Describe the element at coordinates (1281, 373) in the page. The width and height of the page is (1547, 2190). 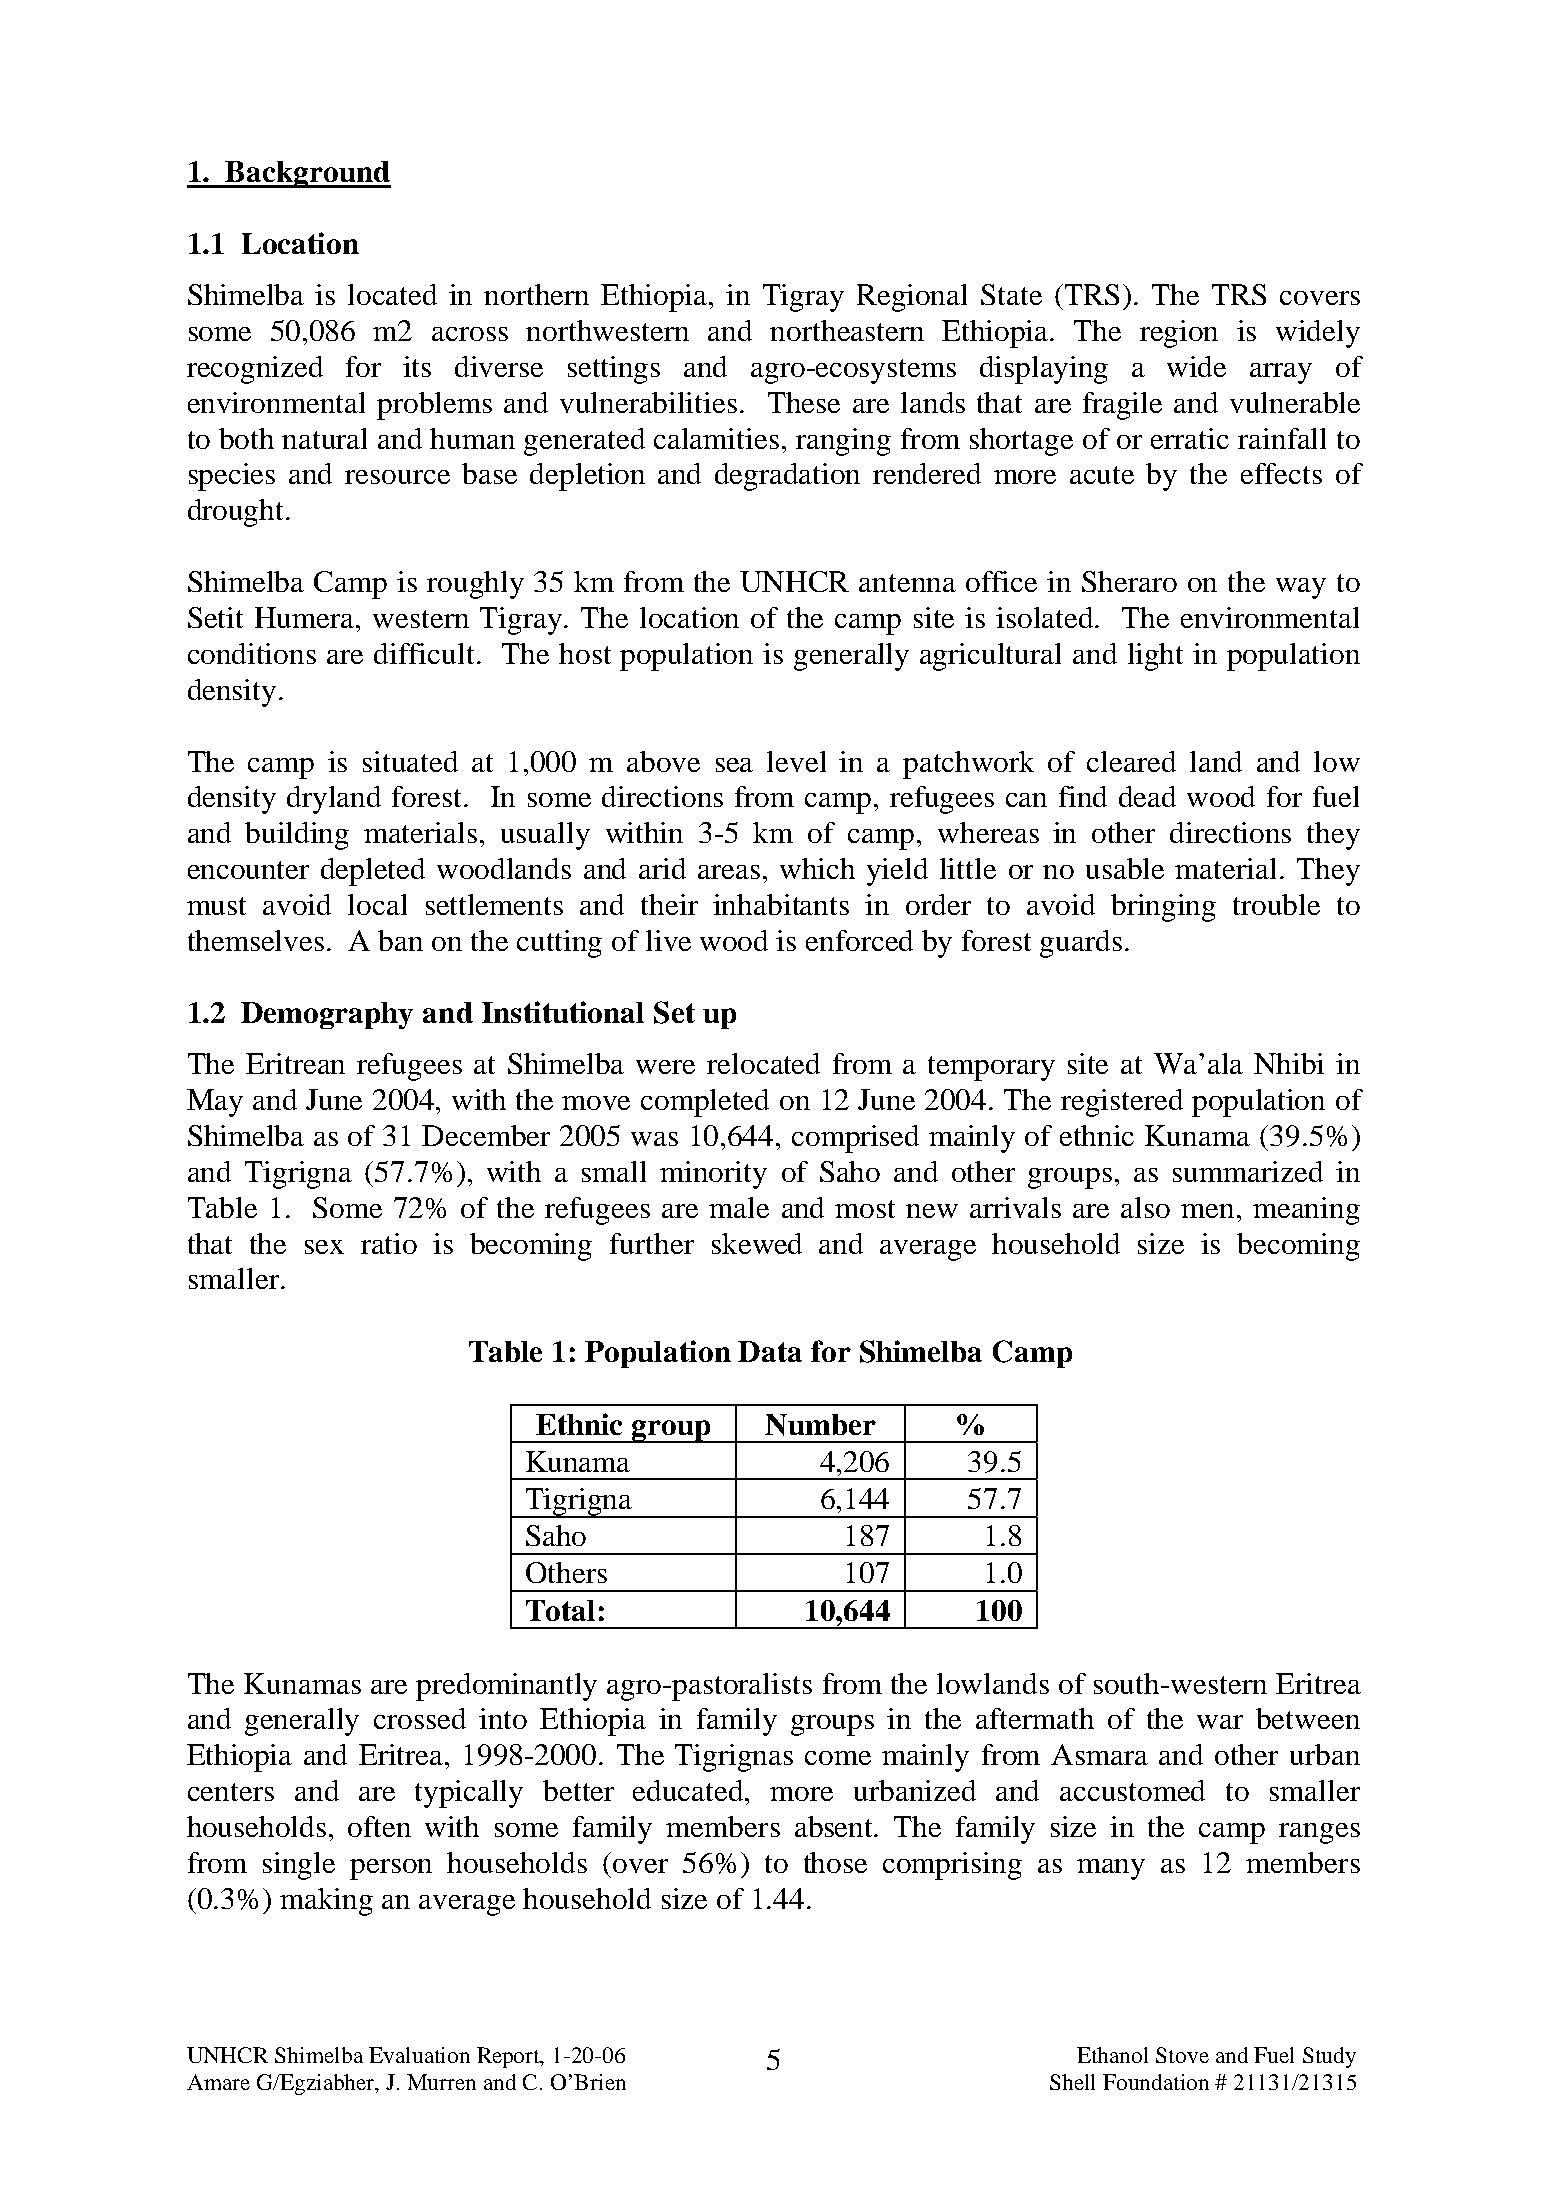
I see `array` at that location.
